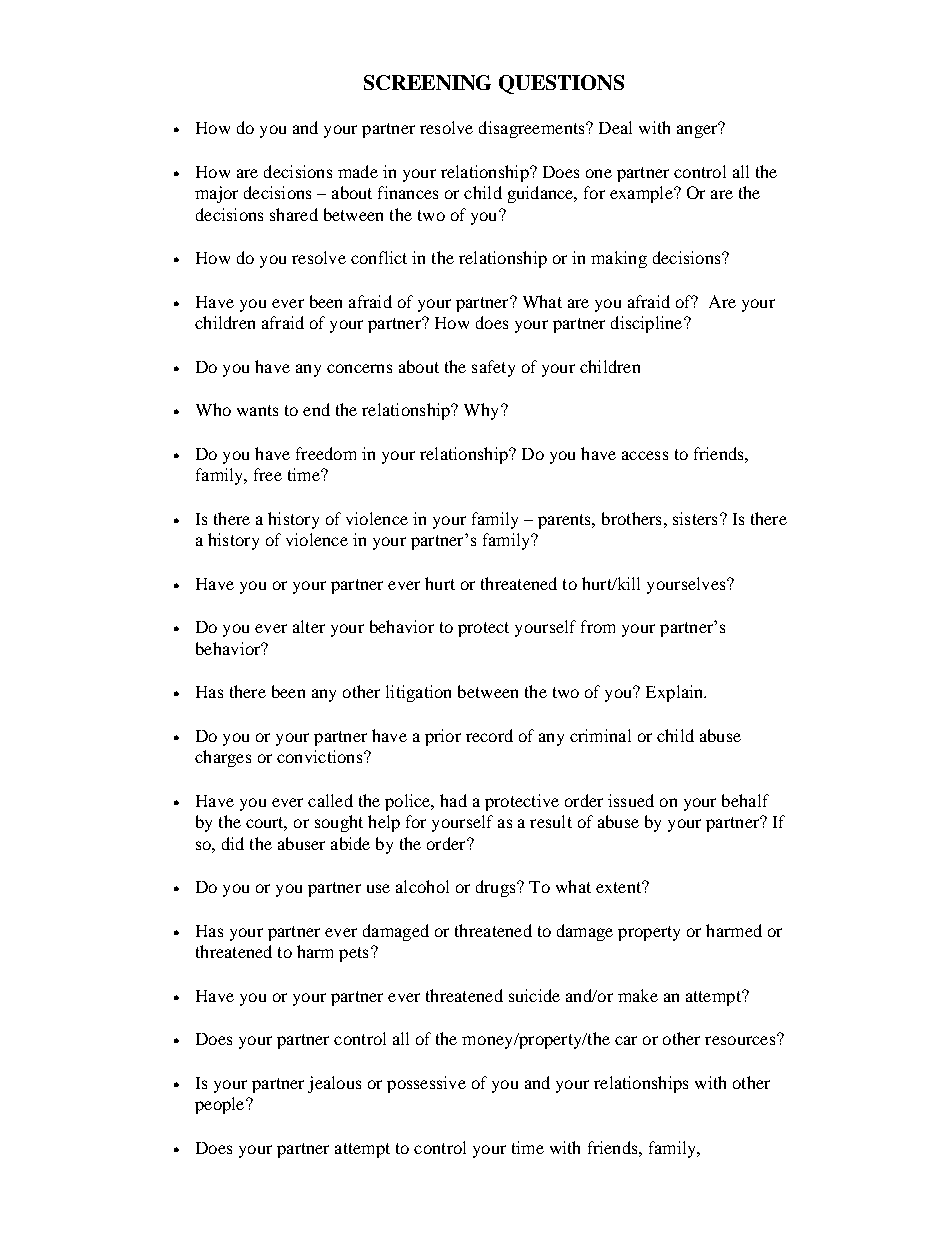  Describe the element at coordinates (648, 324) in the screenshot. I see `discipline` at that location.
